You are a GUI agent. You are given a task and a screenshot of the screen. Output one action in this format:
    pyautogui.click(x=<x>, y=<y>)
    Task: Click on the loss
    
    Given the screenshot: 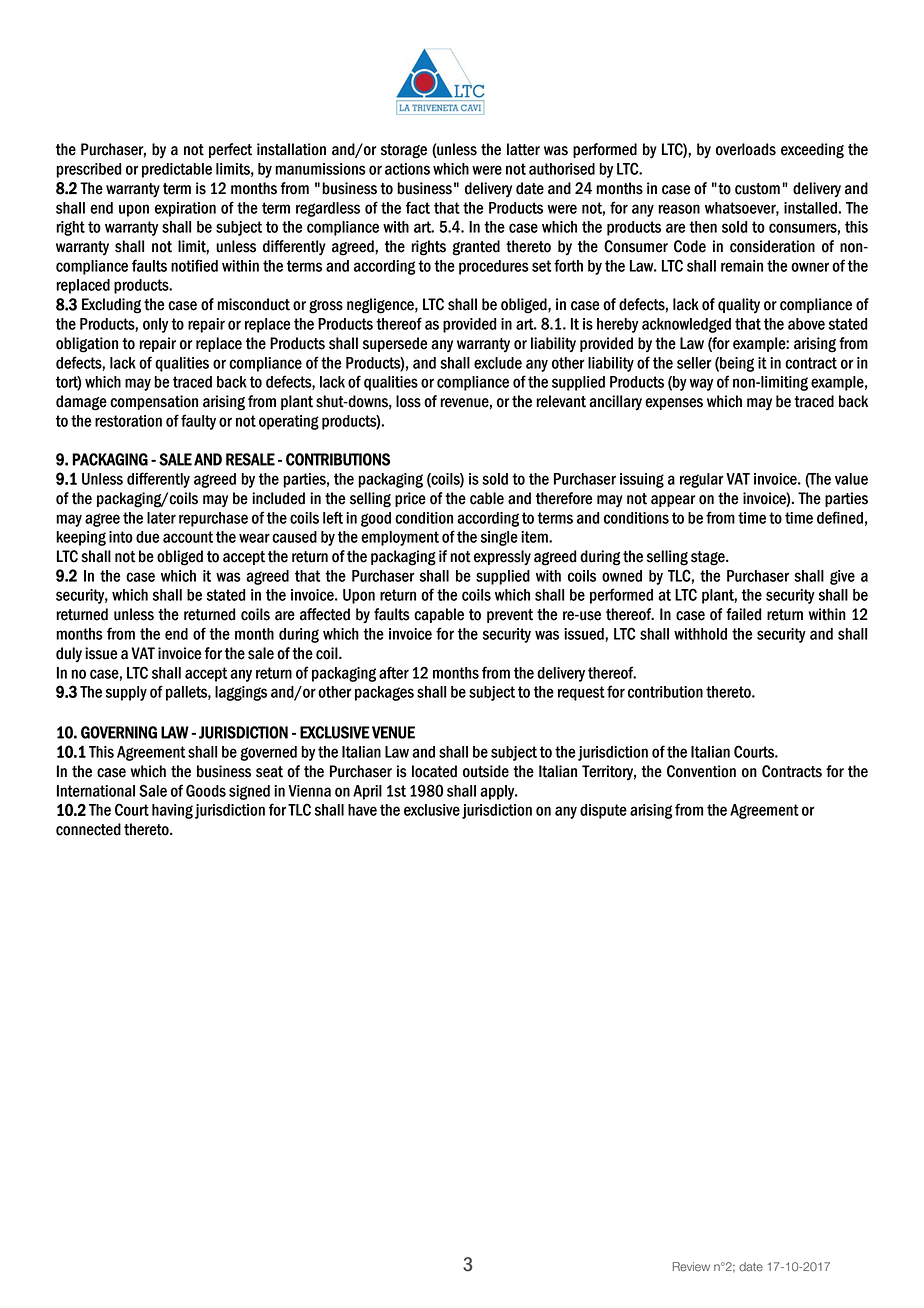 What is the action you would take?
    pyautogui.click(x=408, y=401)
